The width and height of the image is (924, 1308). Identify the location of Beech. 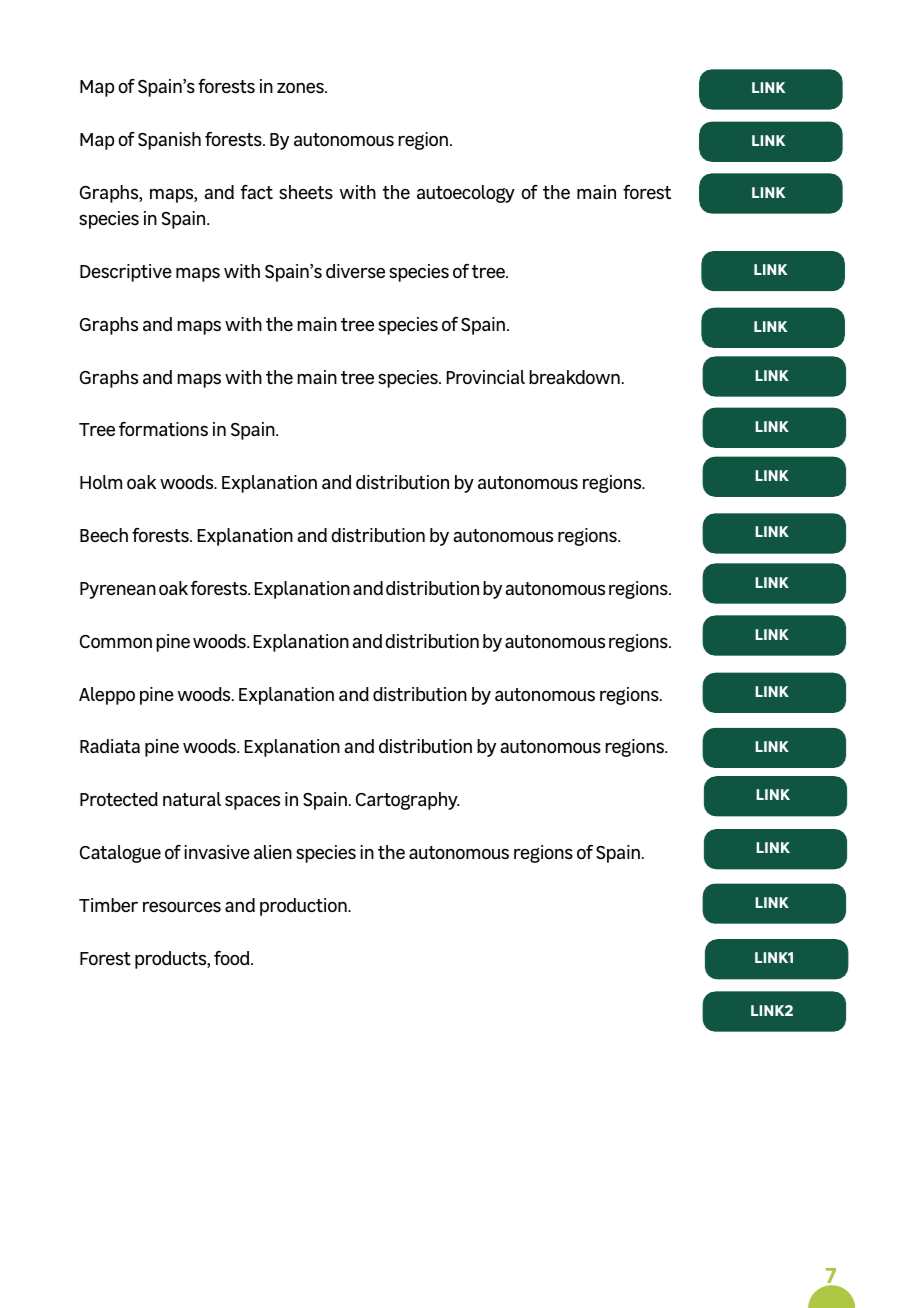
(104, 535).
